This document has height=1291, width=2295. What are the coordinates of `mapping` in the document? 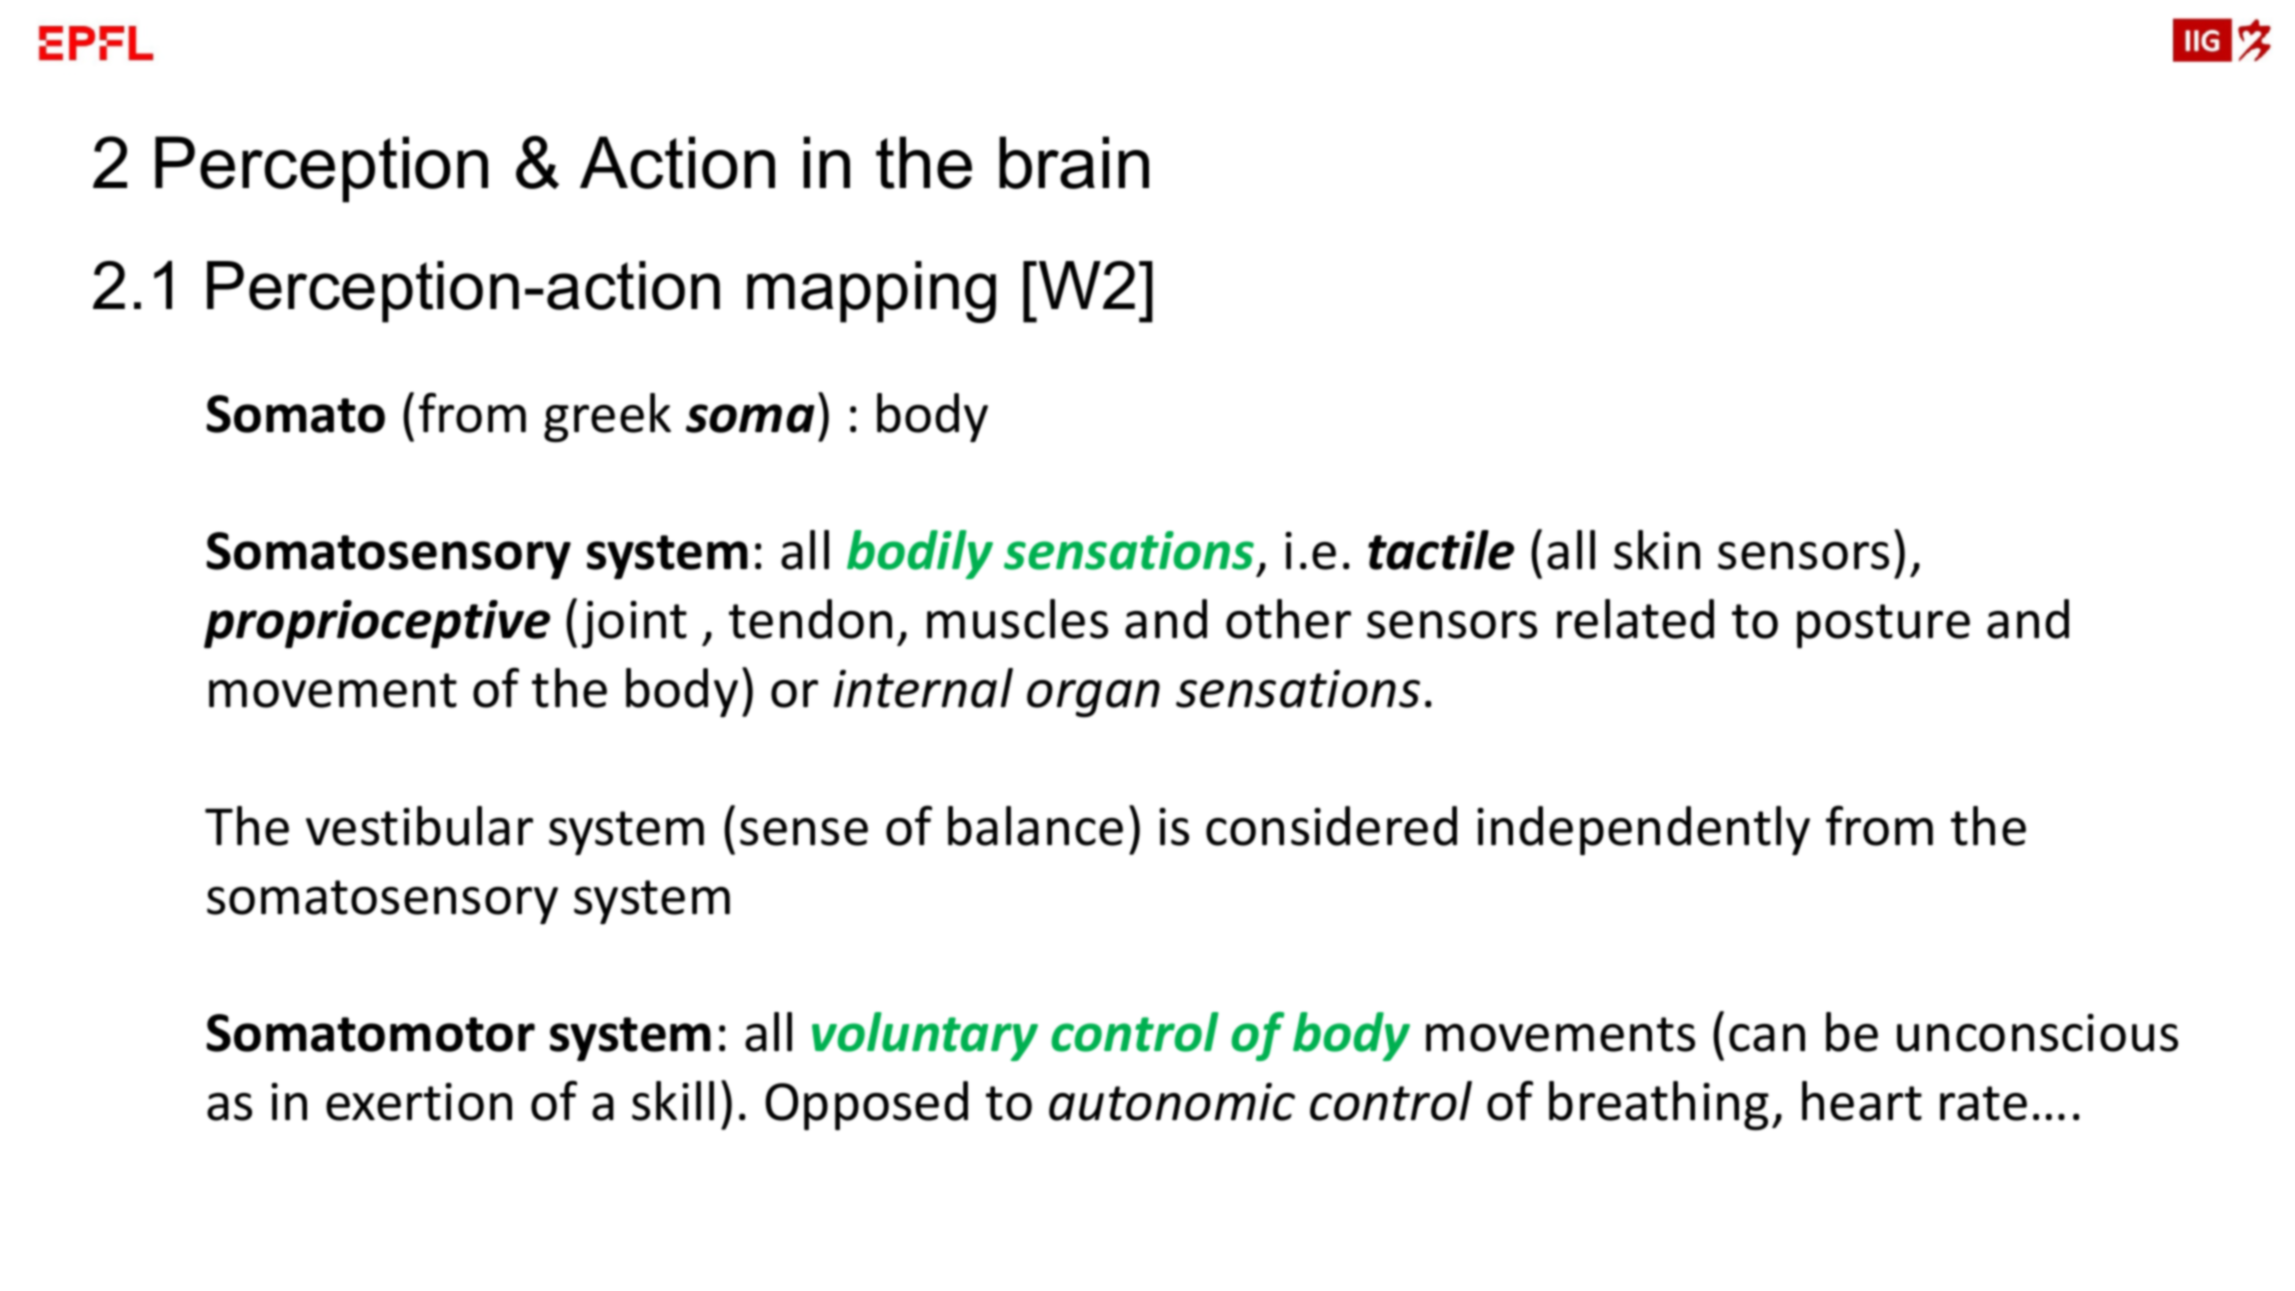 It's located at (871, 292).
